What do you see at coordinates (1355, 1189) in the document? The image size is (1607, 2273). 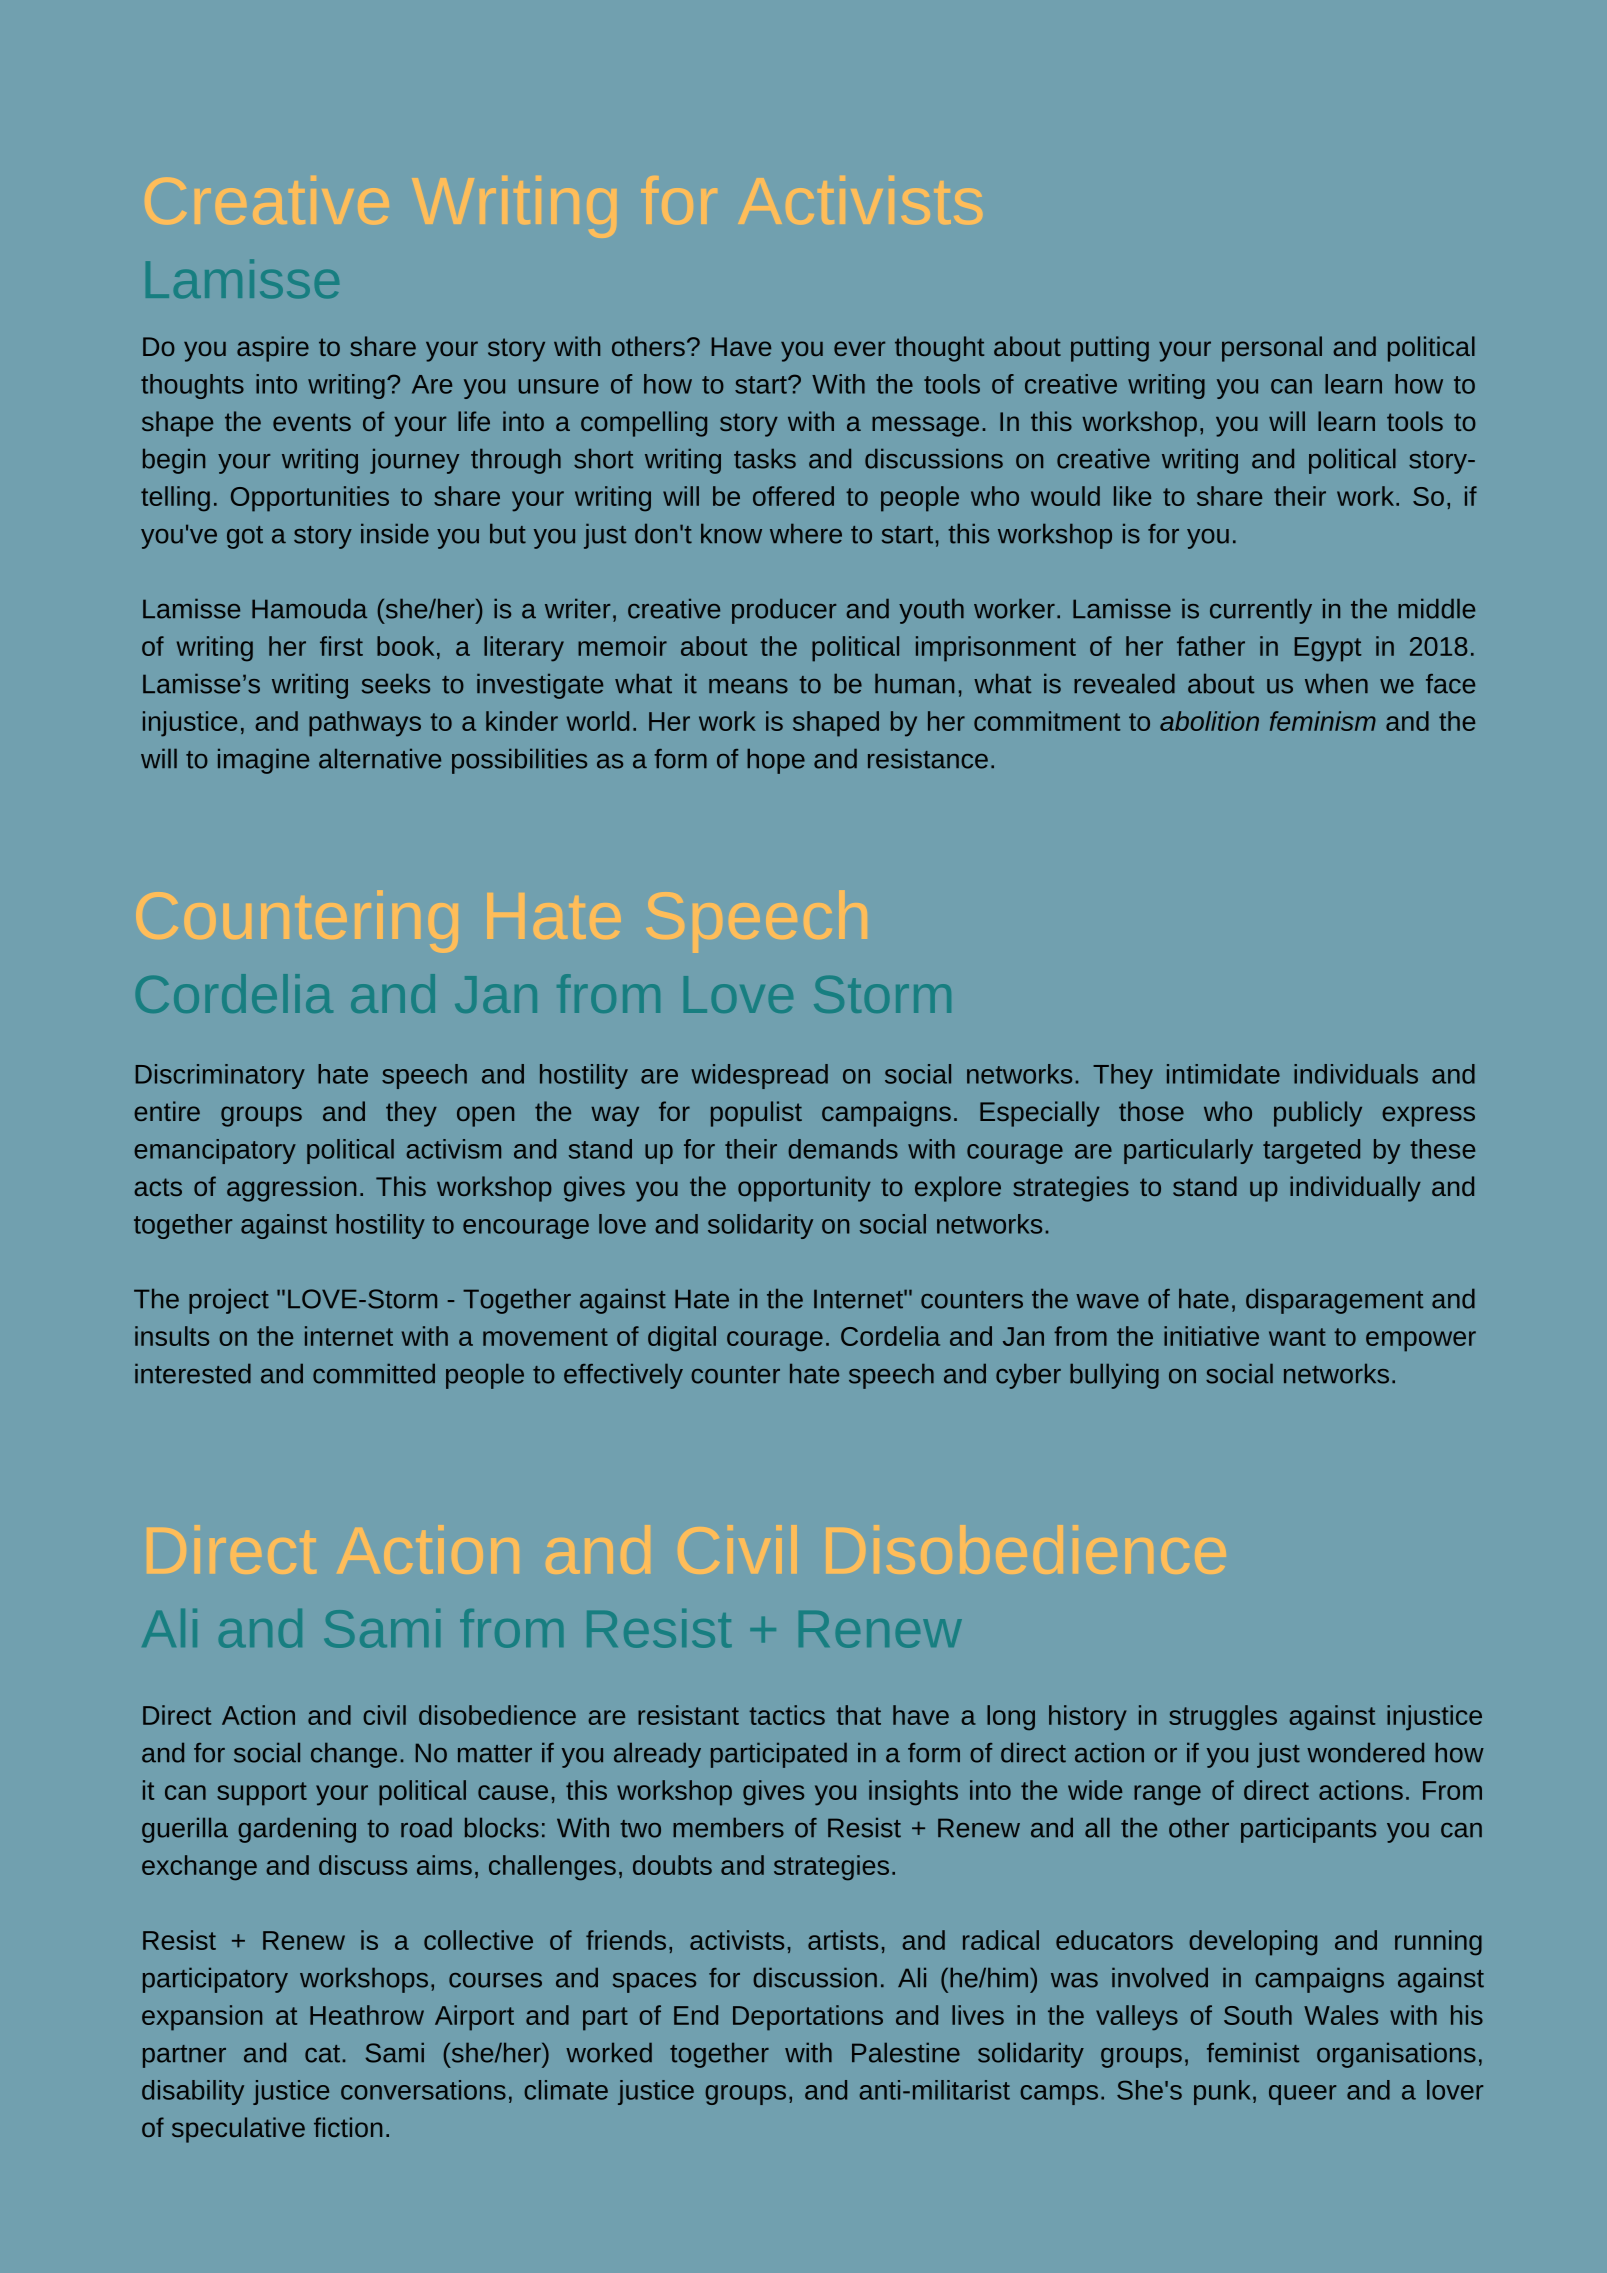 I see `individually` at bounding box center [1355, 1189].
